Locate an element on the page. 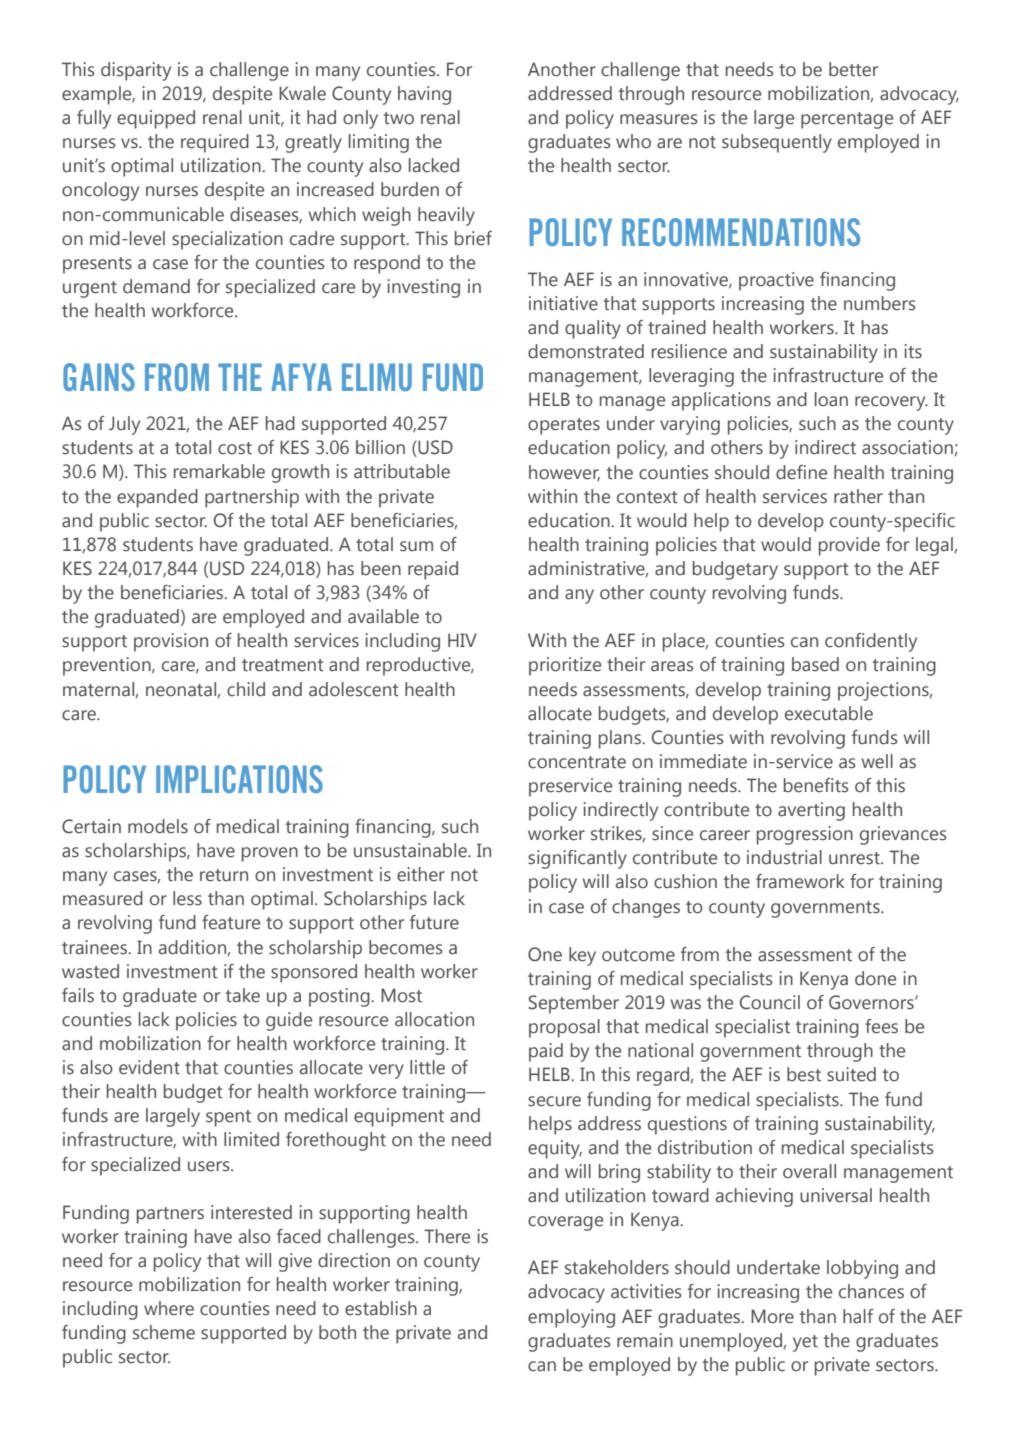 The width and height of the image is (1025, 1450). evident is located at coordinates (149, 1067).
